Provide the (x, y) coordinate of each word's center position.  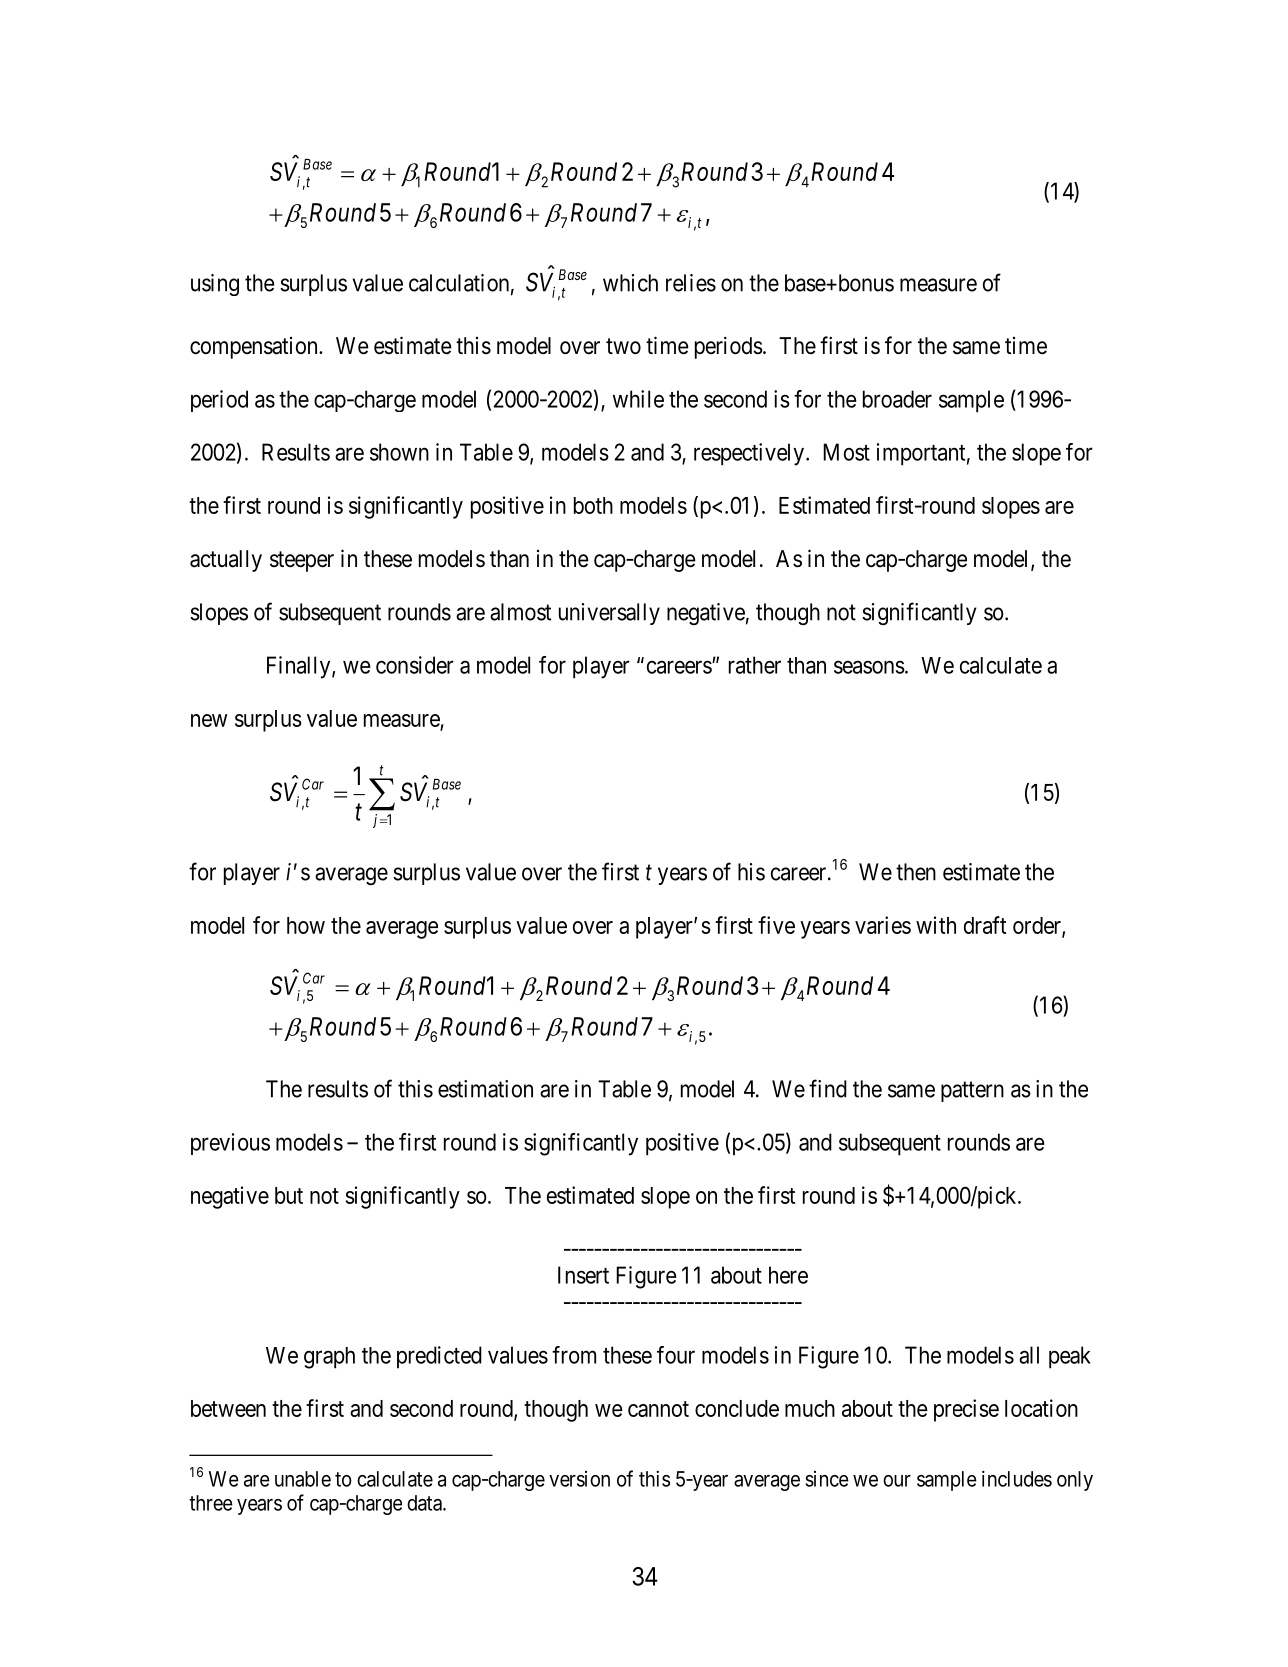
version (579, 1479)
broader (897, 399)
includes (1017, 1478)
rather (755, 665)
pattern (972, 1091)
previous (230, 1144)
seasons (869, 667)
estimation (485, 1089)
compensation (255, 348)
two (623, 346)
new (209, 720)
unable (303, 1479)
